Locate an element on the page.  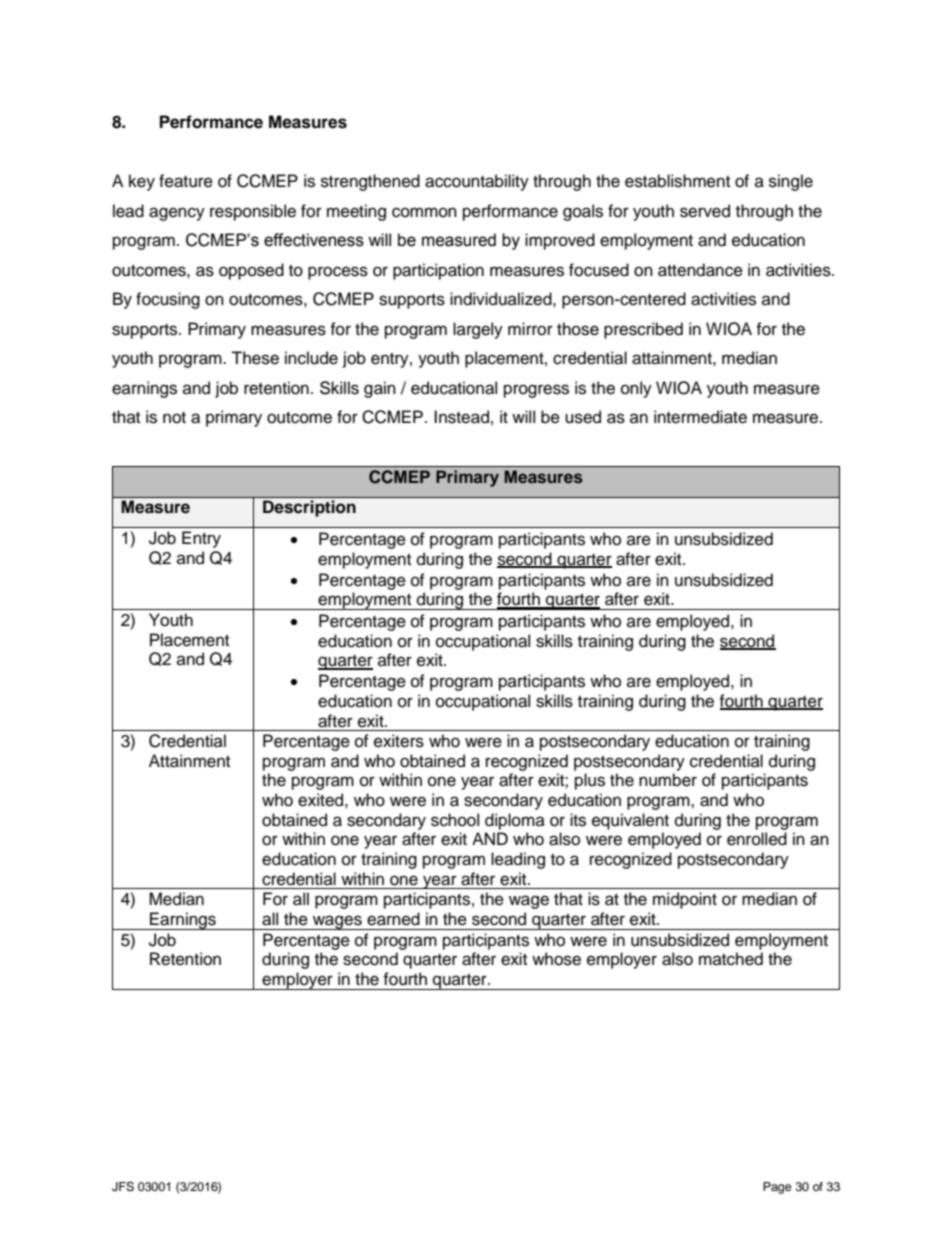
not is located at coordinates (174, 418).
